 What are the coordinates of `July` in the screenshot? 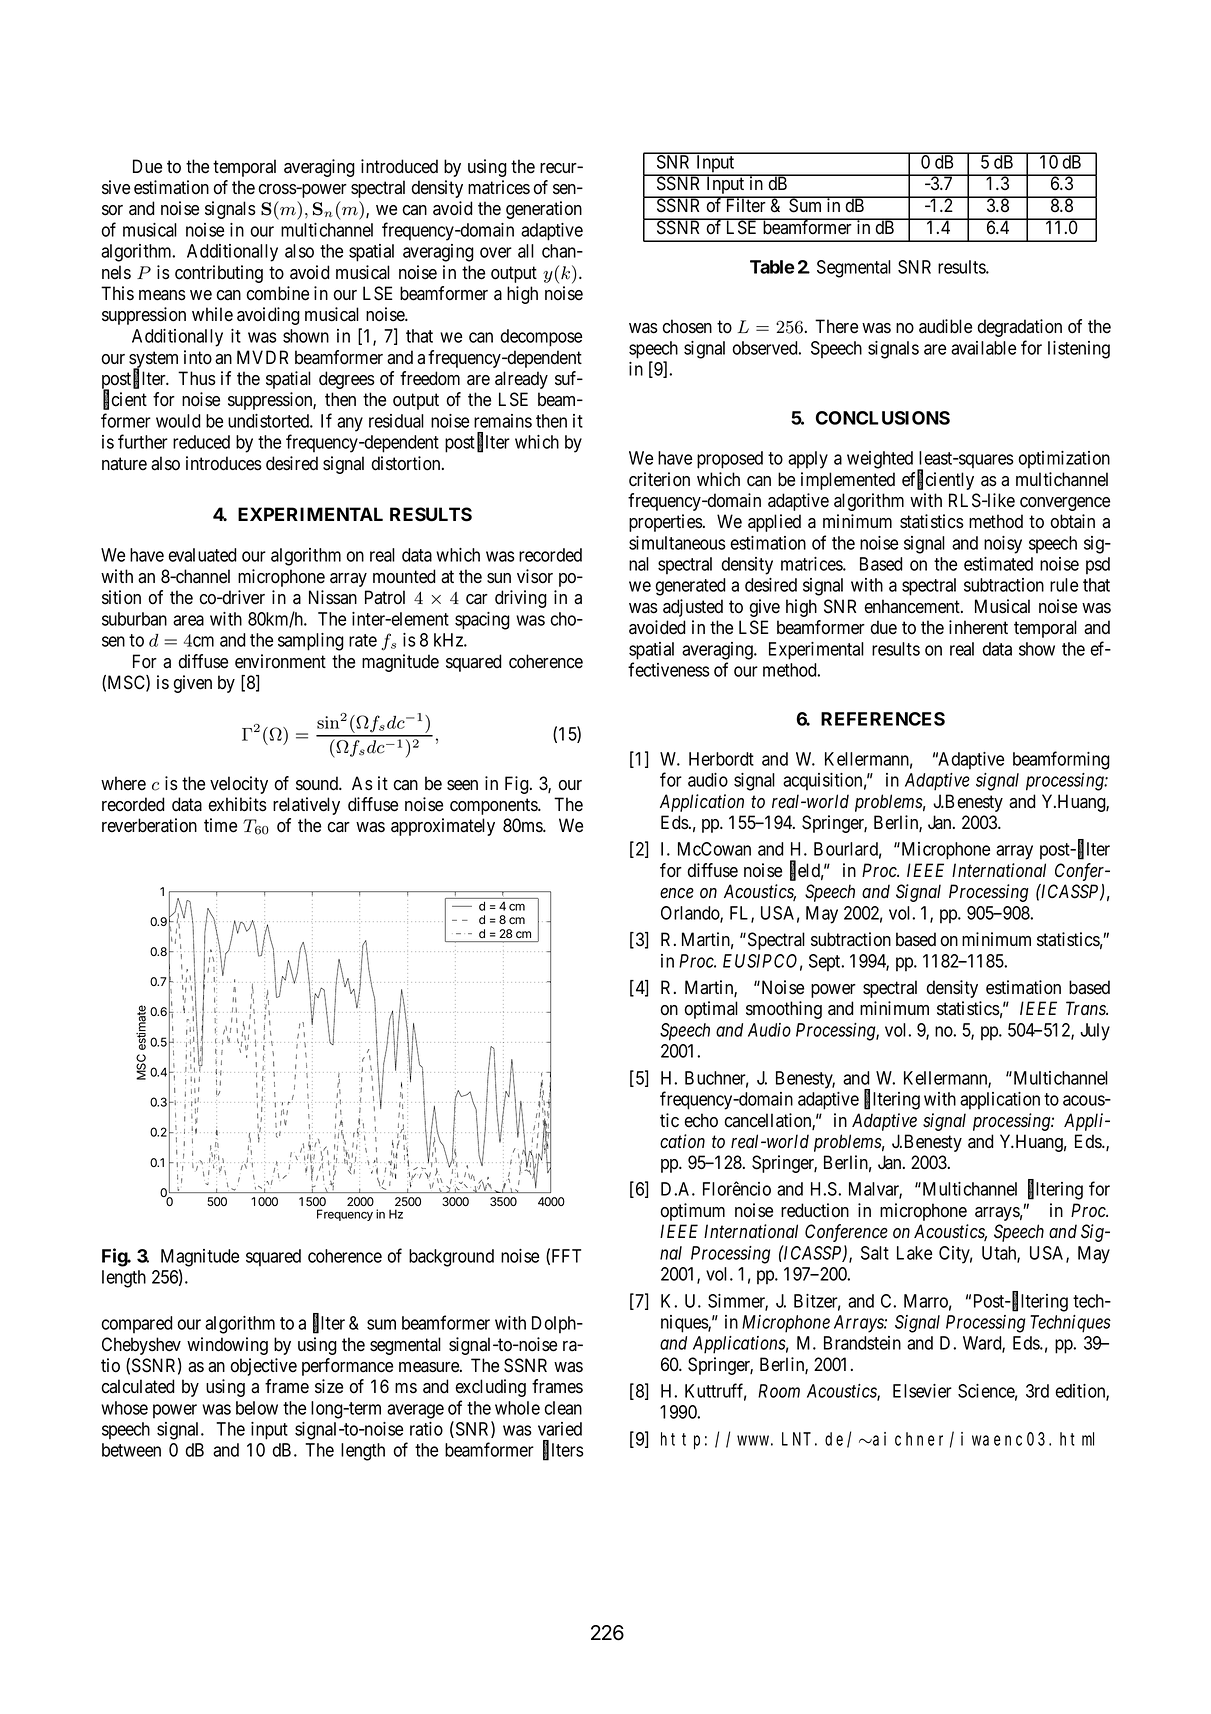 It's located at (1095, 1032).
